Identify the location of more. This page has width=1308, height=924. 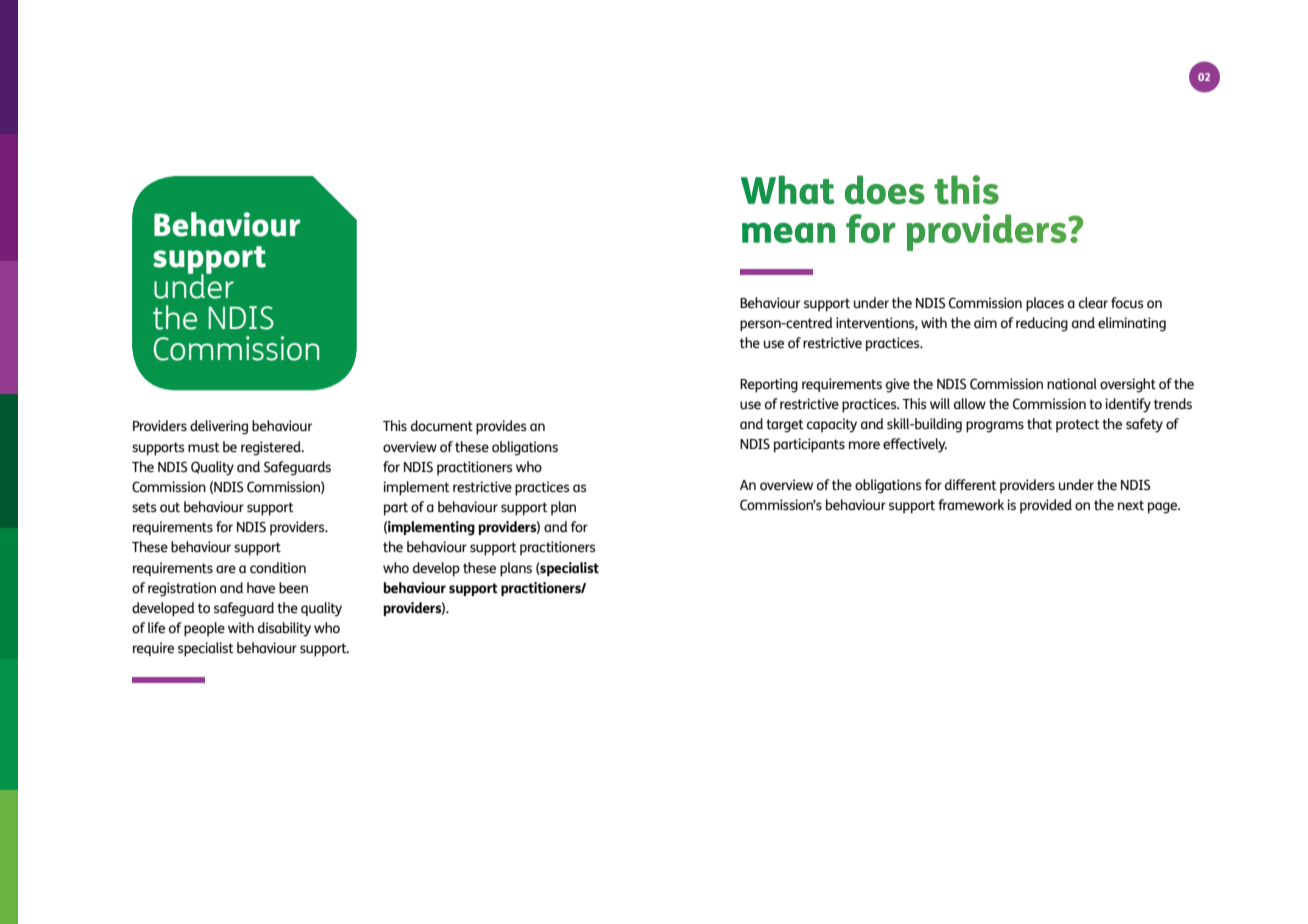
(864, 445).
